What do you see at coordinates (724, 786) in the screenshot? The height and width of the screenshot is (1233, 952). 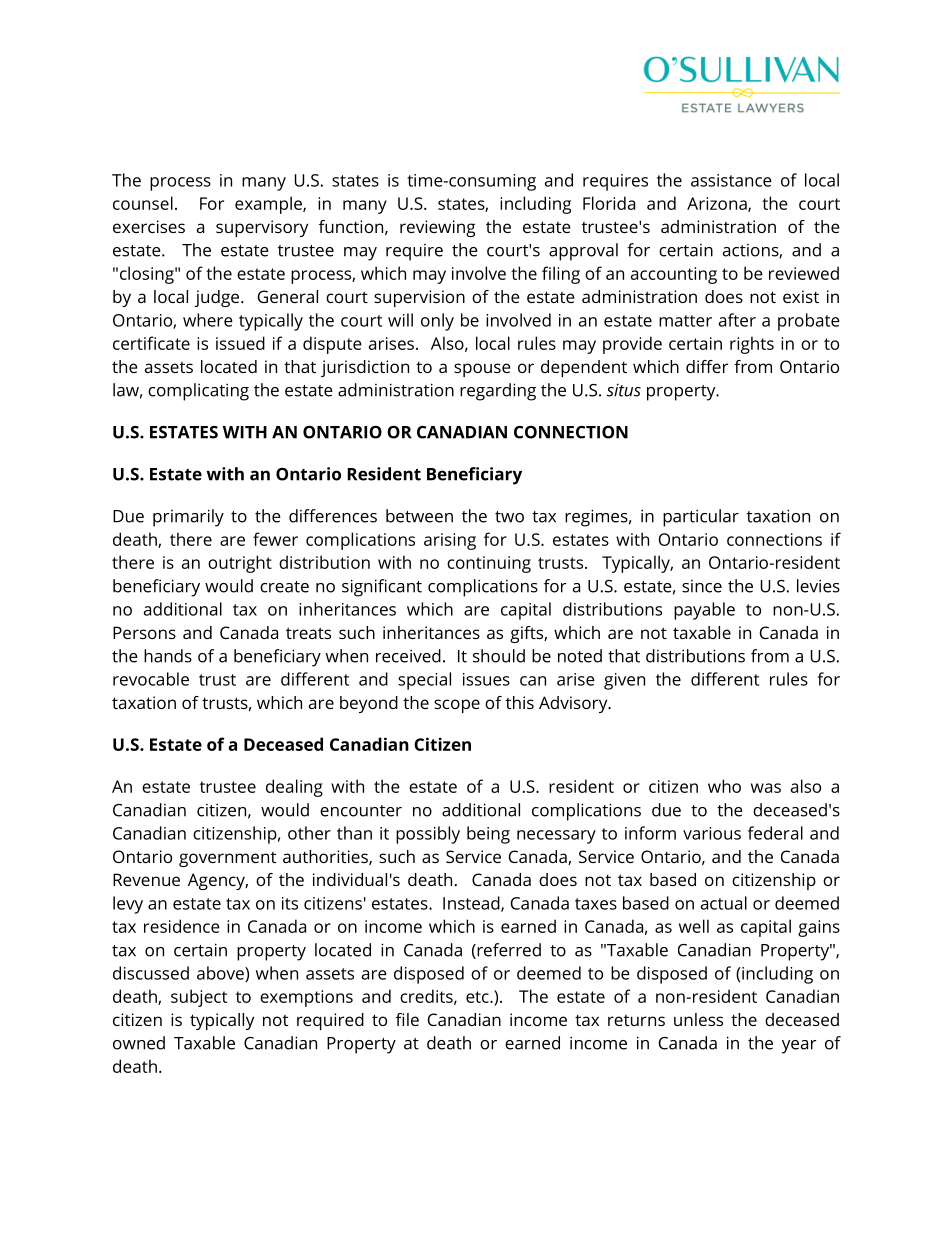 I see `who` at bounding box center [724, 786].
